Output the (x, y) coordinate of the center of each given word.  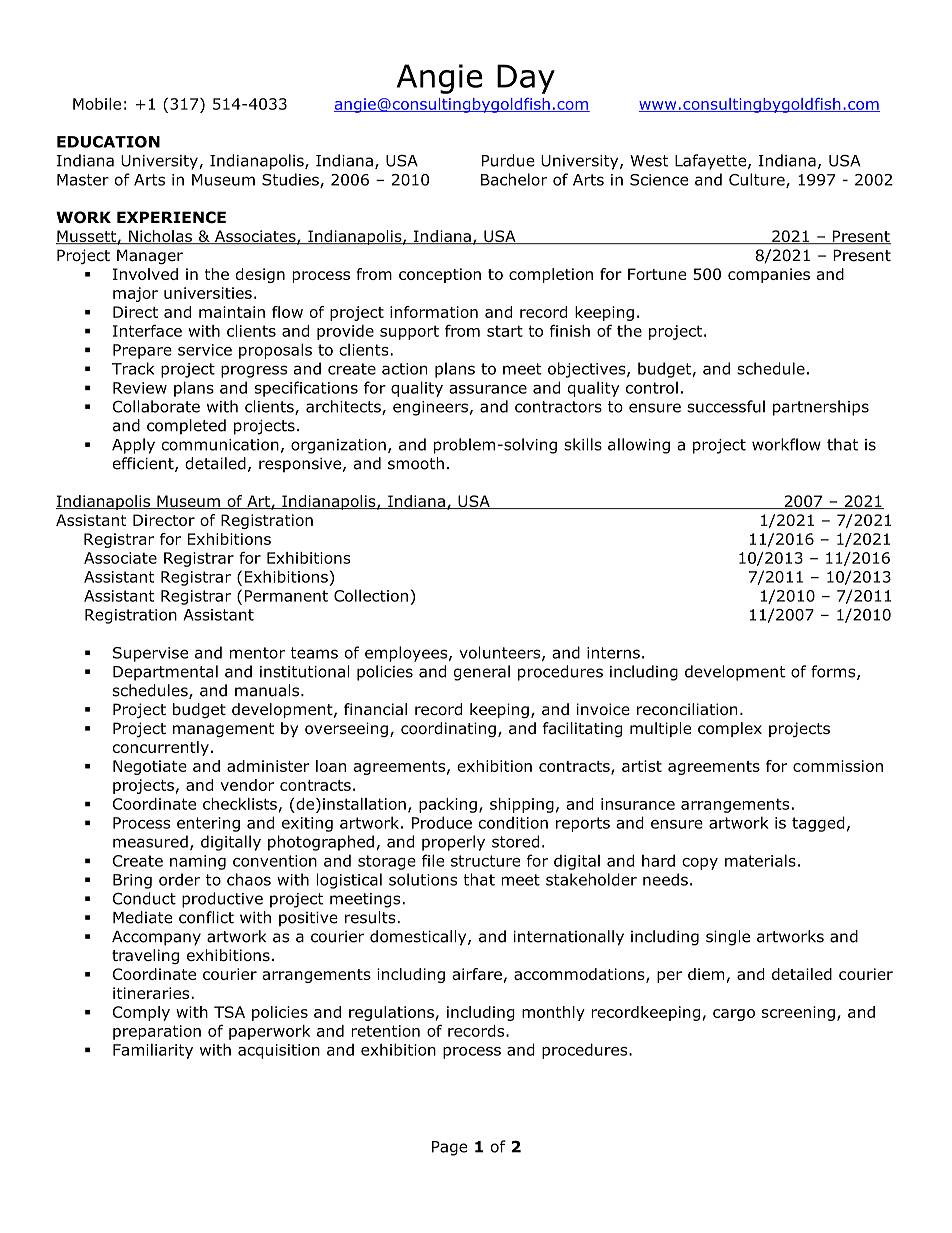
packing (448, 805)
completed (186, 426)
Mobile (97, 104)
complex (730, 729)
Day (526, 79)
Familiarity (153, 1051)
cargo (734, 1015)
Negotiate (150, 767)
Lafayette (712, 162)
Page (450, 1148)
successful (726, 406)
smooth (416, 463)
